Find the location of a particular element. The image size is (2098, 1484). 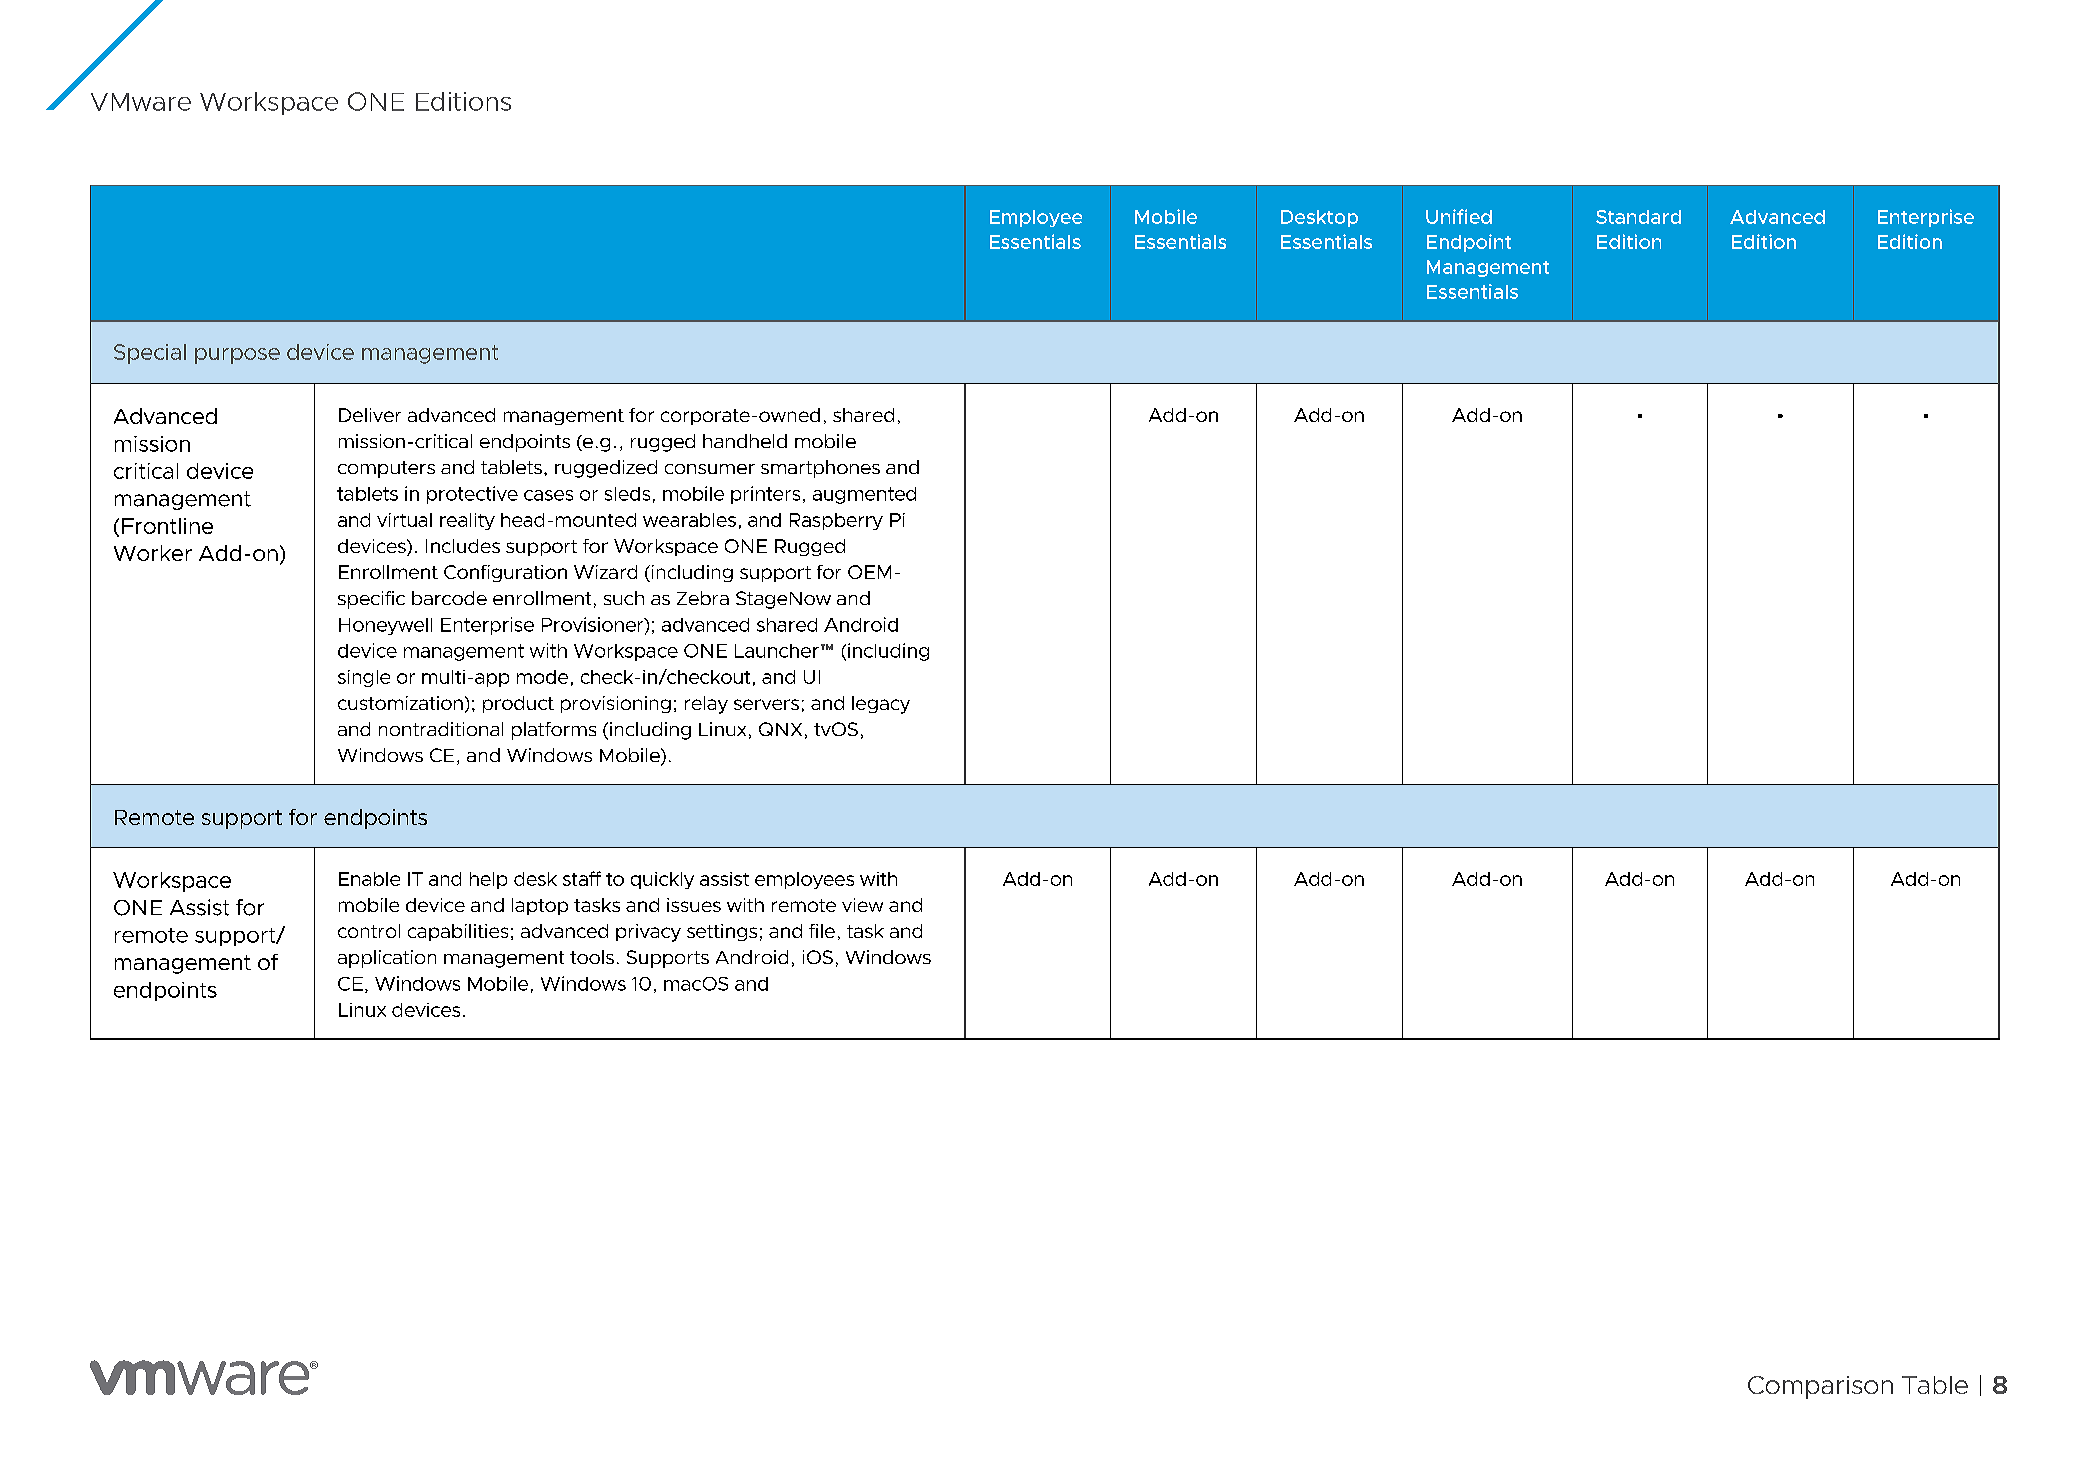

Unified is located at coordinates (1459, 216).
